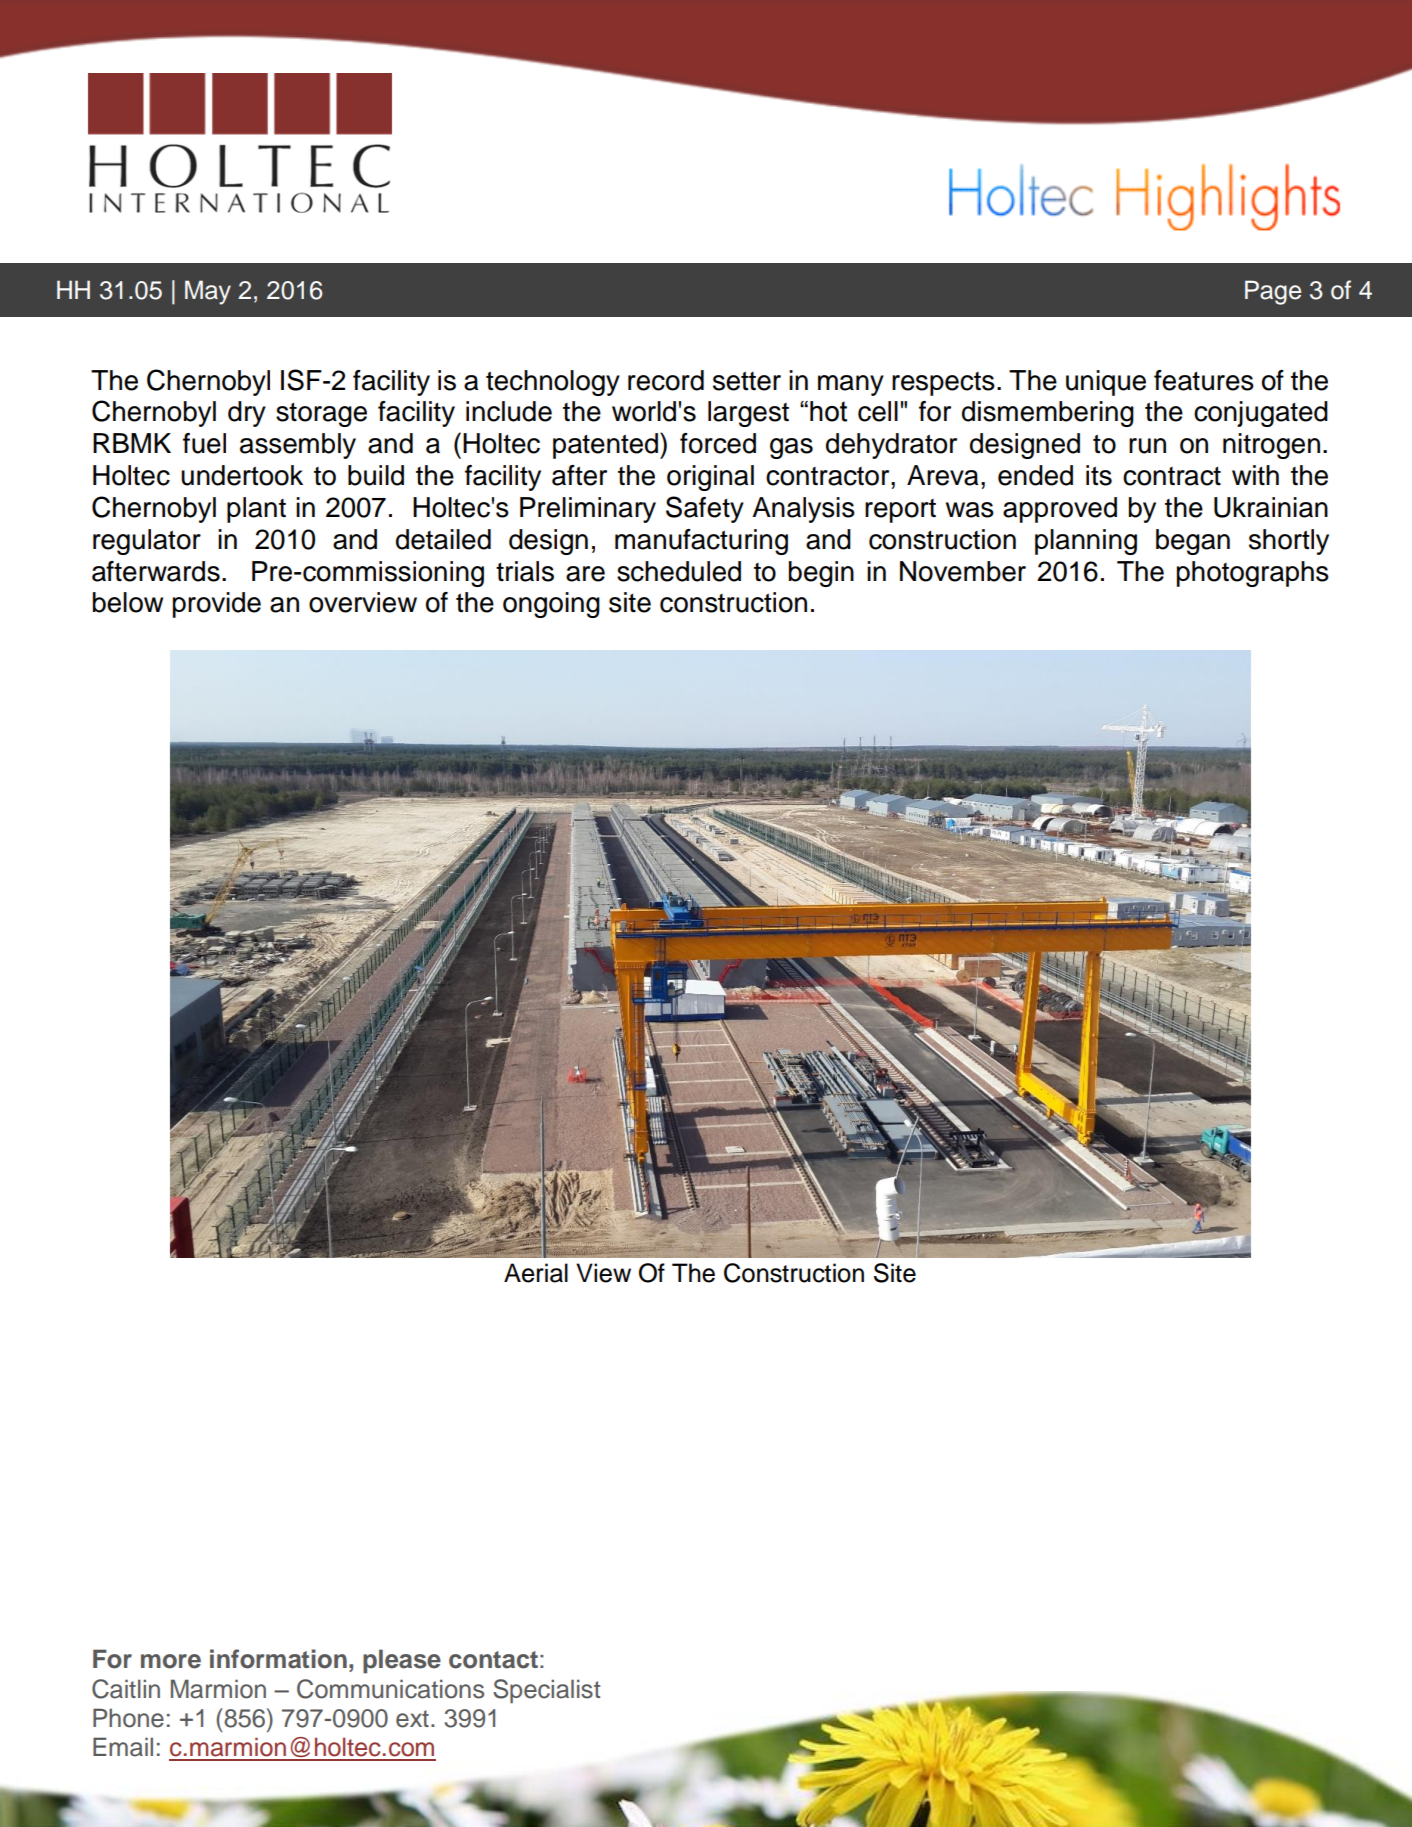  Describe the element at coordinates (278, 1659) in the screenshot. I see `information` at that location.
